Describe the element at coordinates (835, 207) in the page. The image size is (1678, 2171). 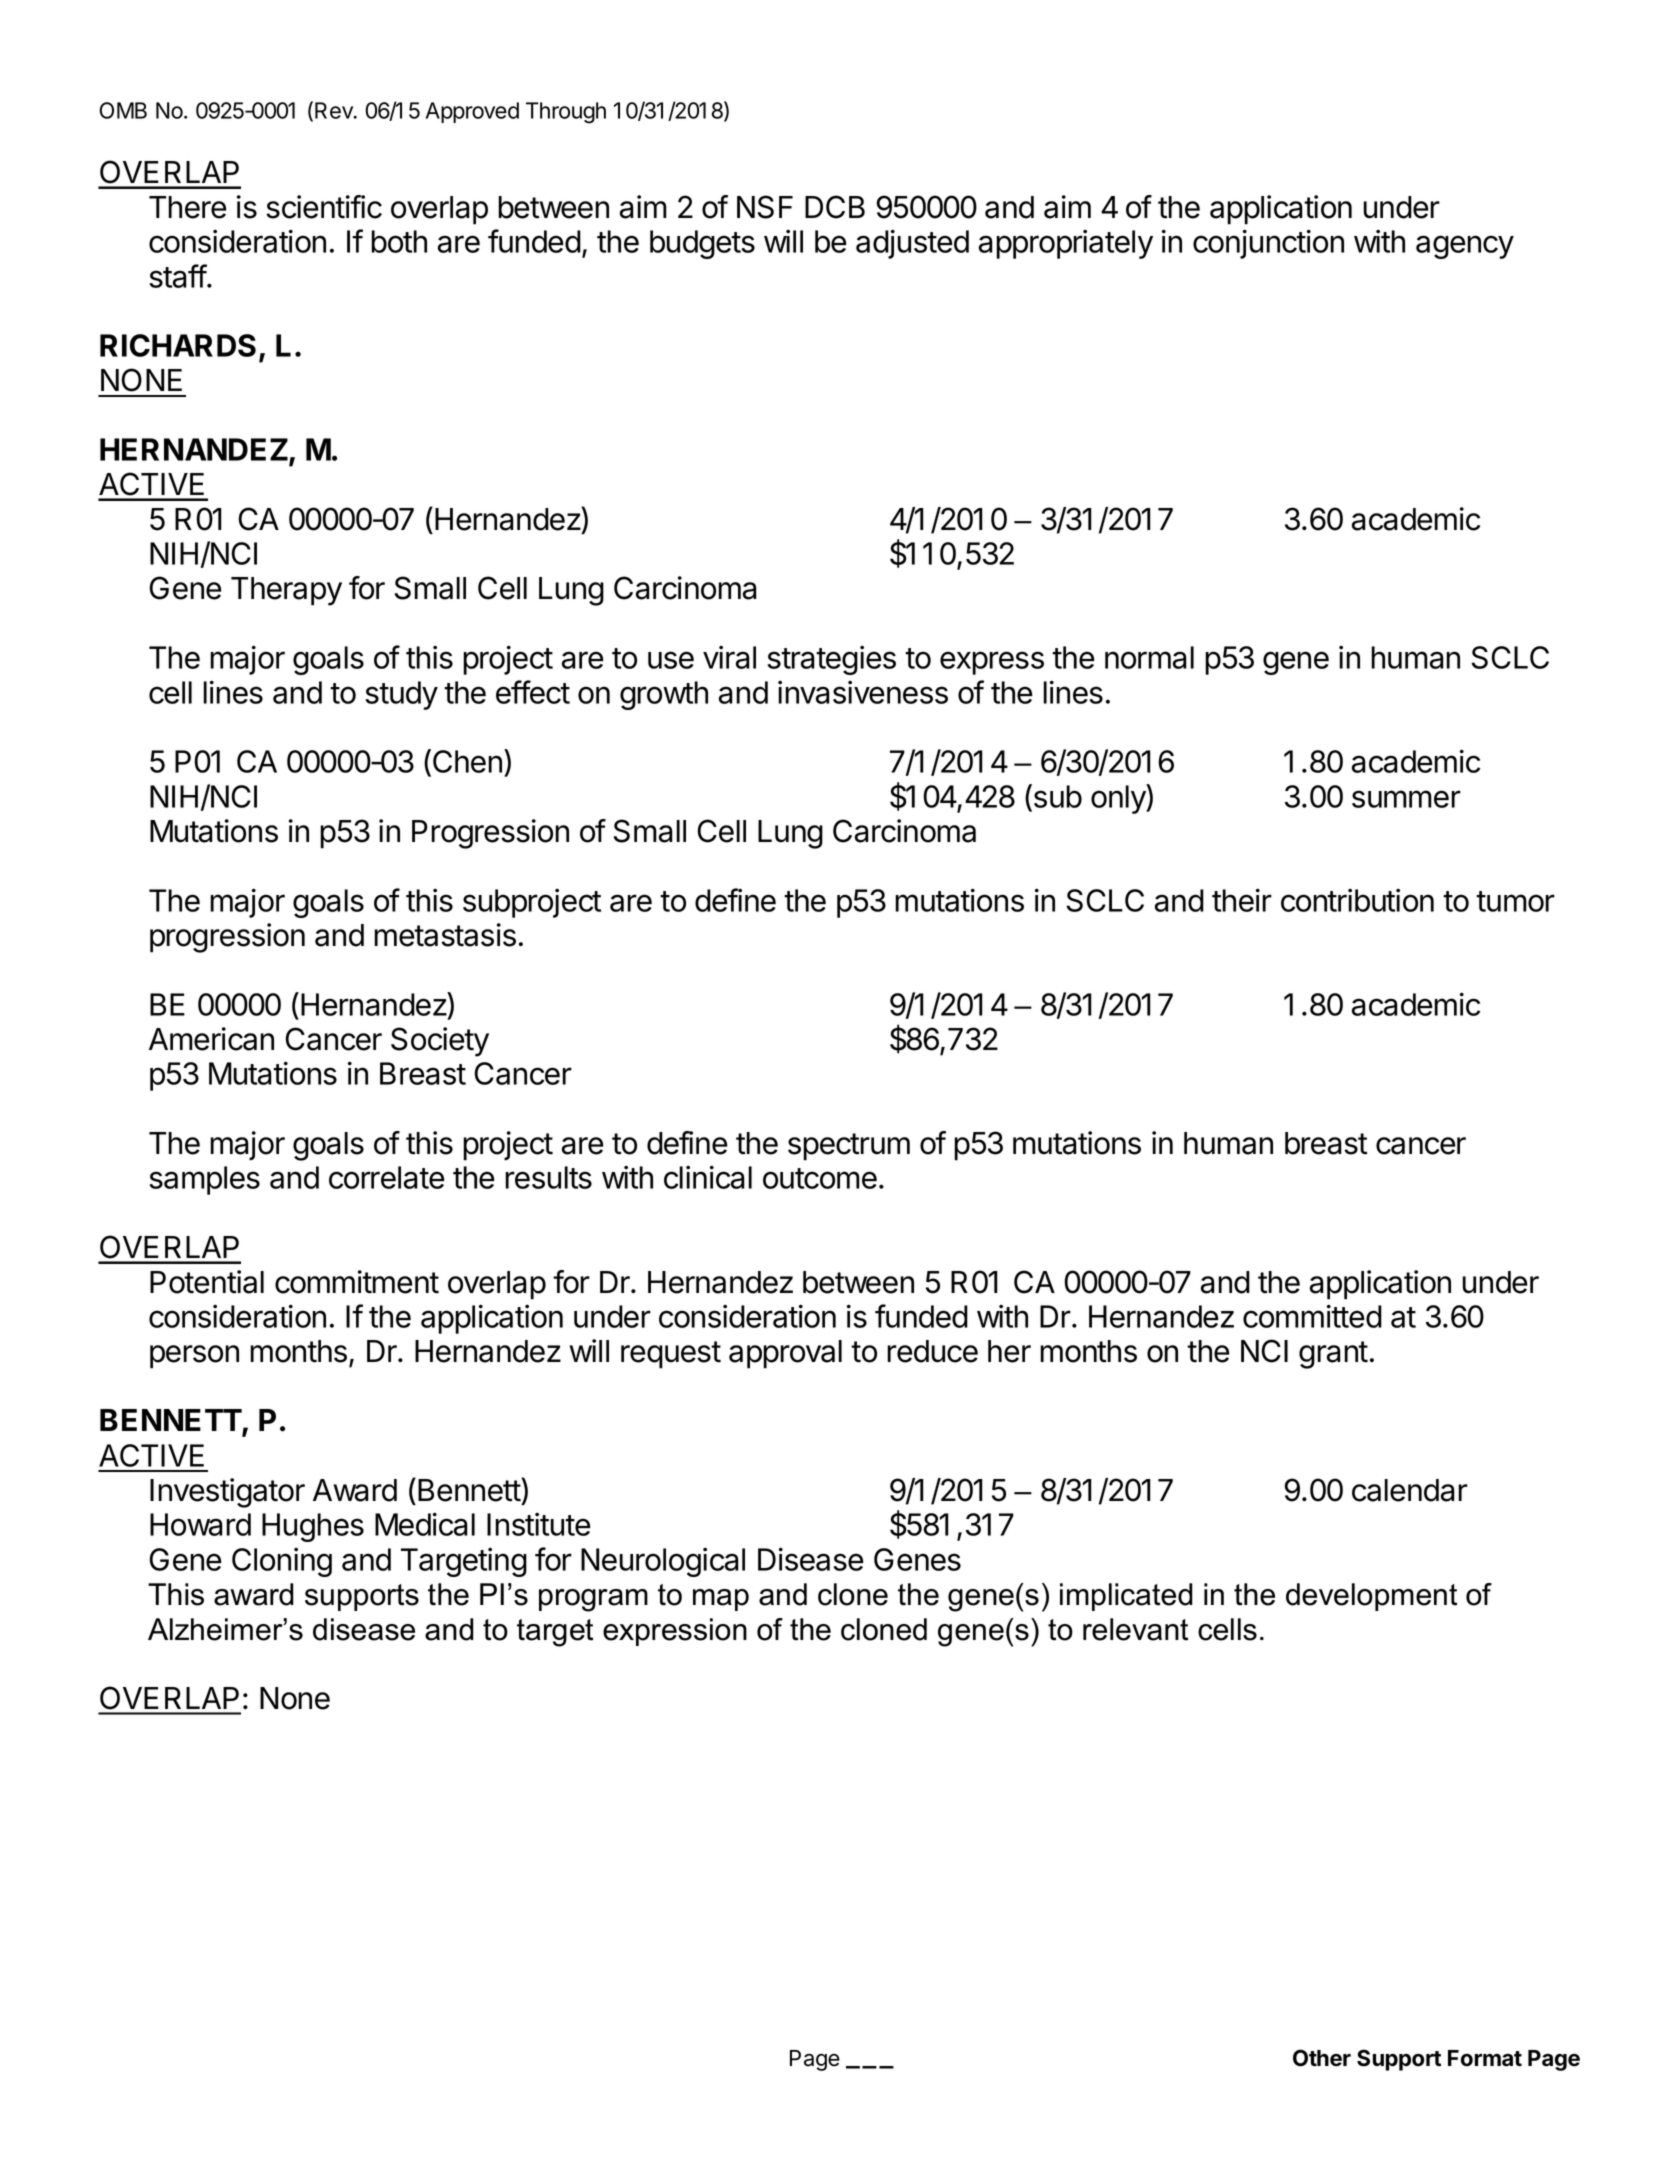
I see `DCB` at that location.
